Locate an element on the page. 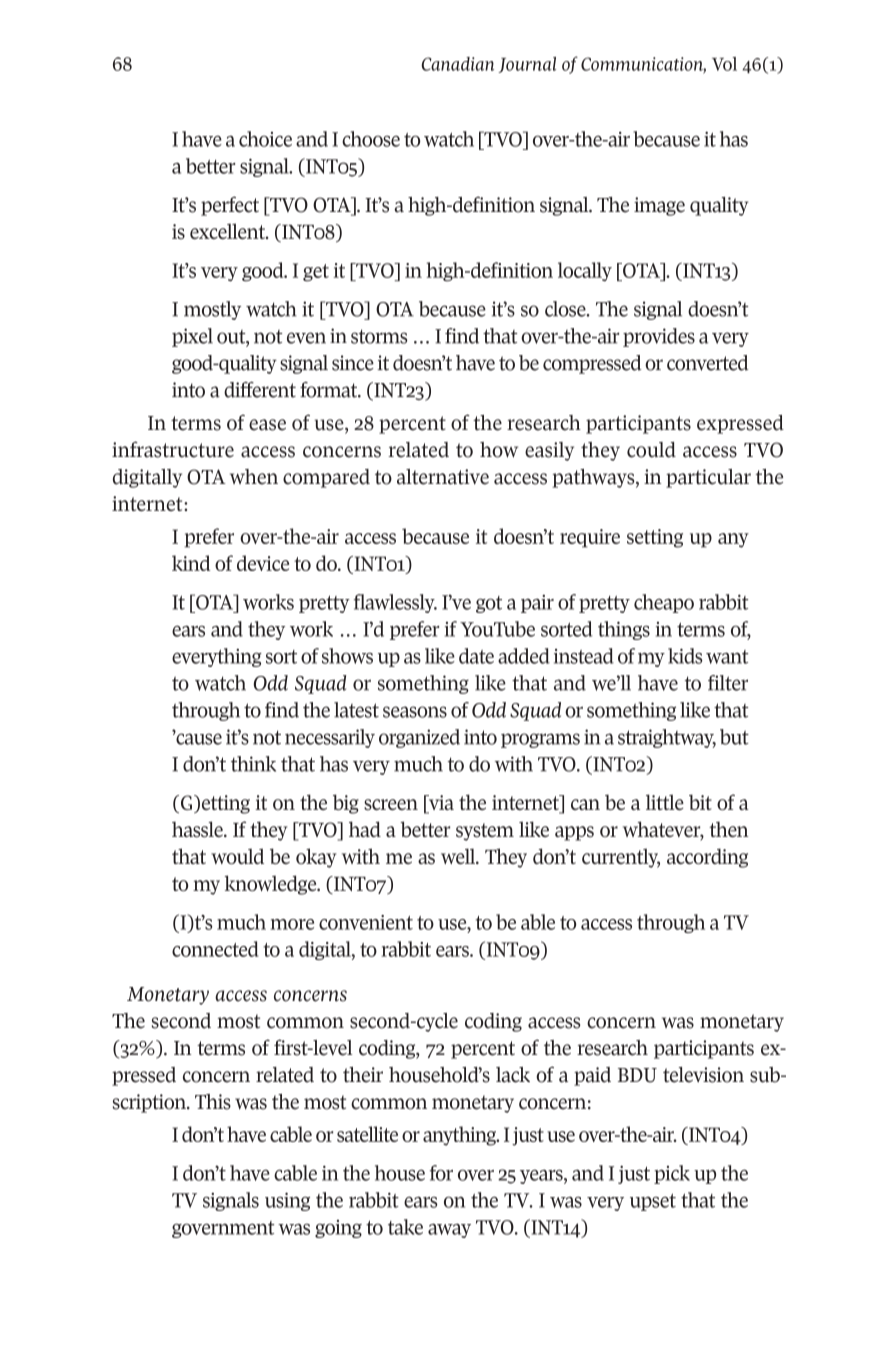 This document has width=896, height=1345. Vol is located at coordinates (724, 64).
